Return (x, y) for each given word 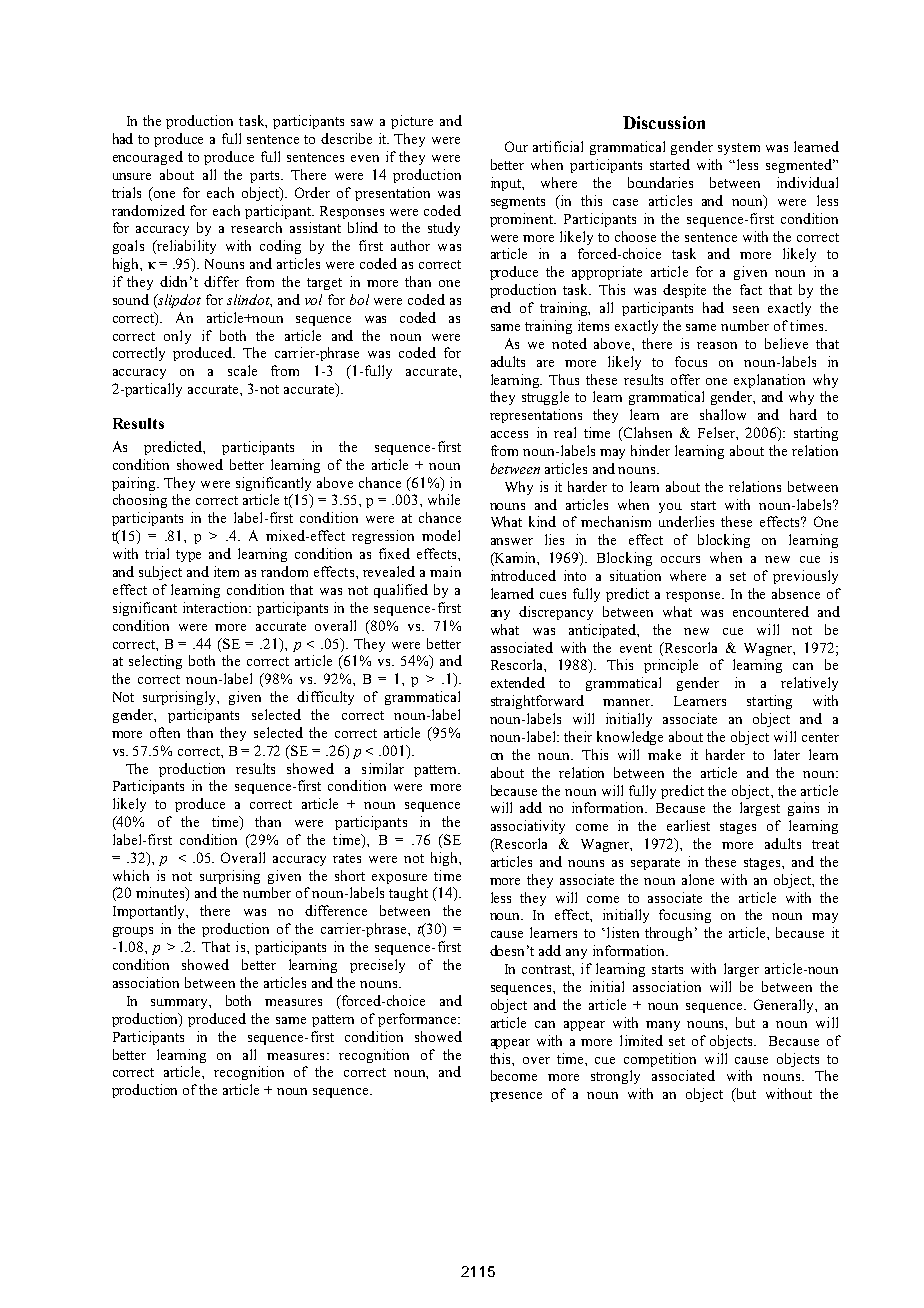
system (739, 149)
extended (518, 682)
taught (408, 894)
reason (717, 345)
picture (412, 122)
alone (698, 879)
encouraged (148, 158)
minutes (161, 894)
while (444, 499)
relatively (809, 684)
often (165, 732)
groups (133, 932)
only (177, 337)
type (188, 556)
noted (569, 343)
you (670, 508)
